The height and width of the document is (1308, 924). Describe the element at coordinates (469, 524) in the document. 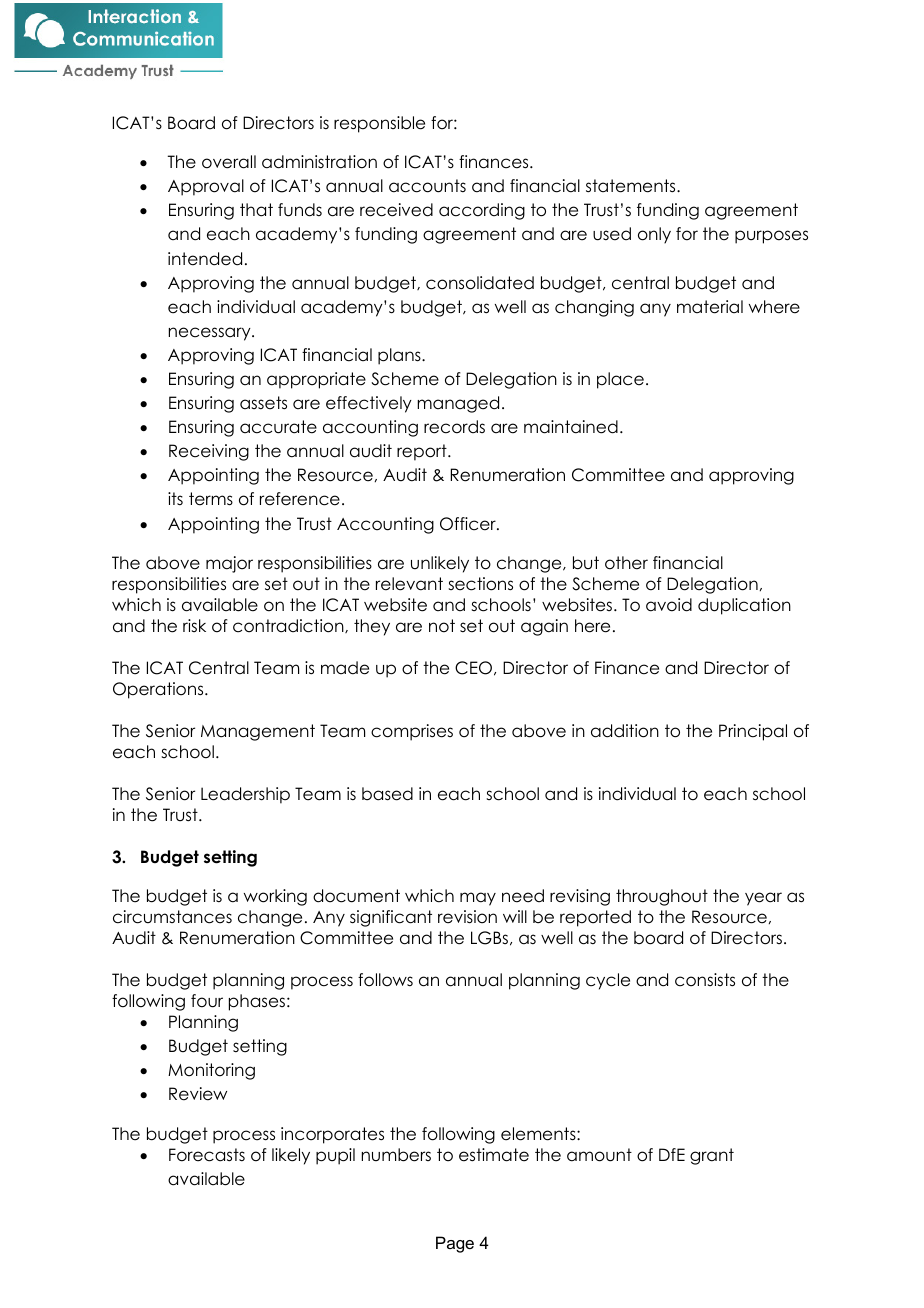

I see `Officer` at that location.
